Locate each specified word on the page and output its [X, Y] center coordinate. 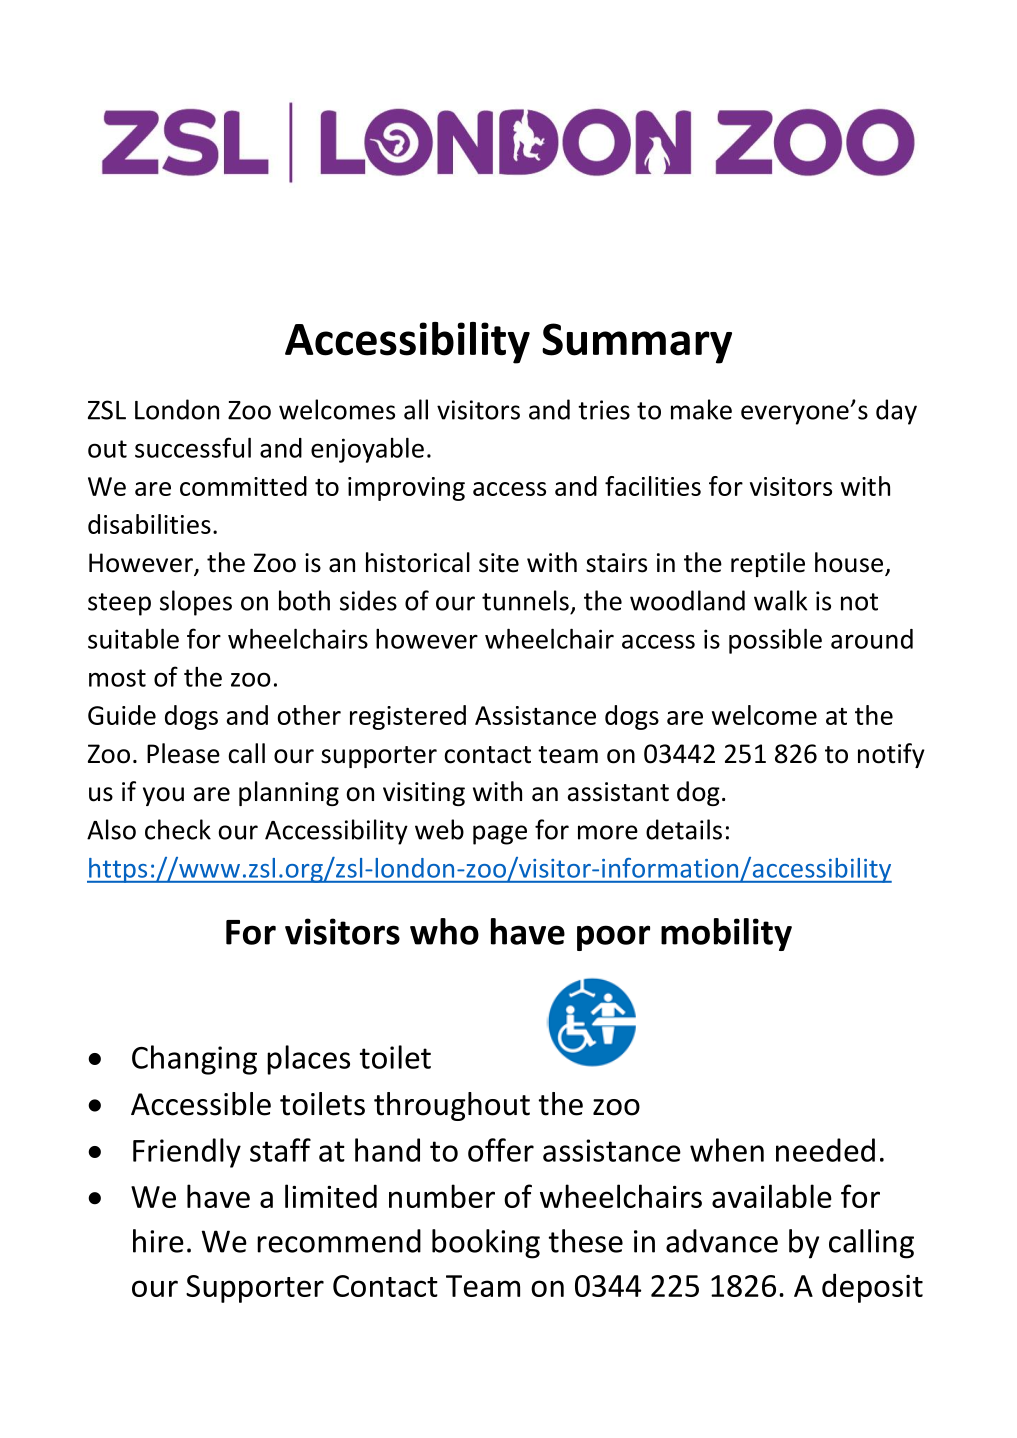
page [500, 835]
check [178, 829]
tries [604, 410]
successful [193, 447]
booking [486, 1244]
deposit [872, 1288]
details [684, 829]
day [896, 412]
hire [158, 1241]
